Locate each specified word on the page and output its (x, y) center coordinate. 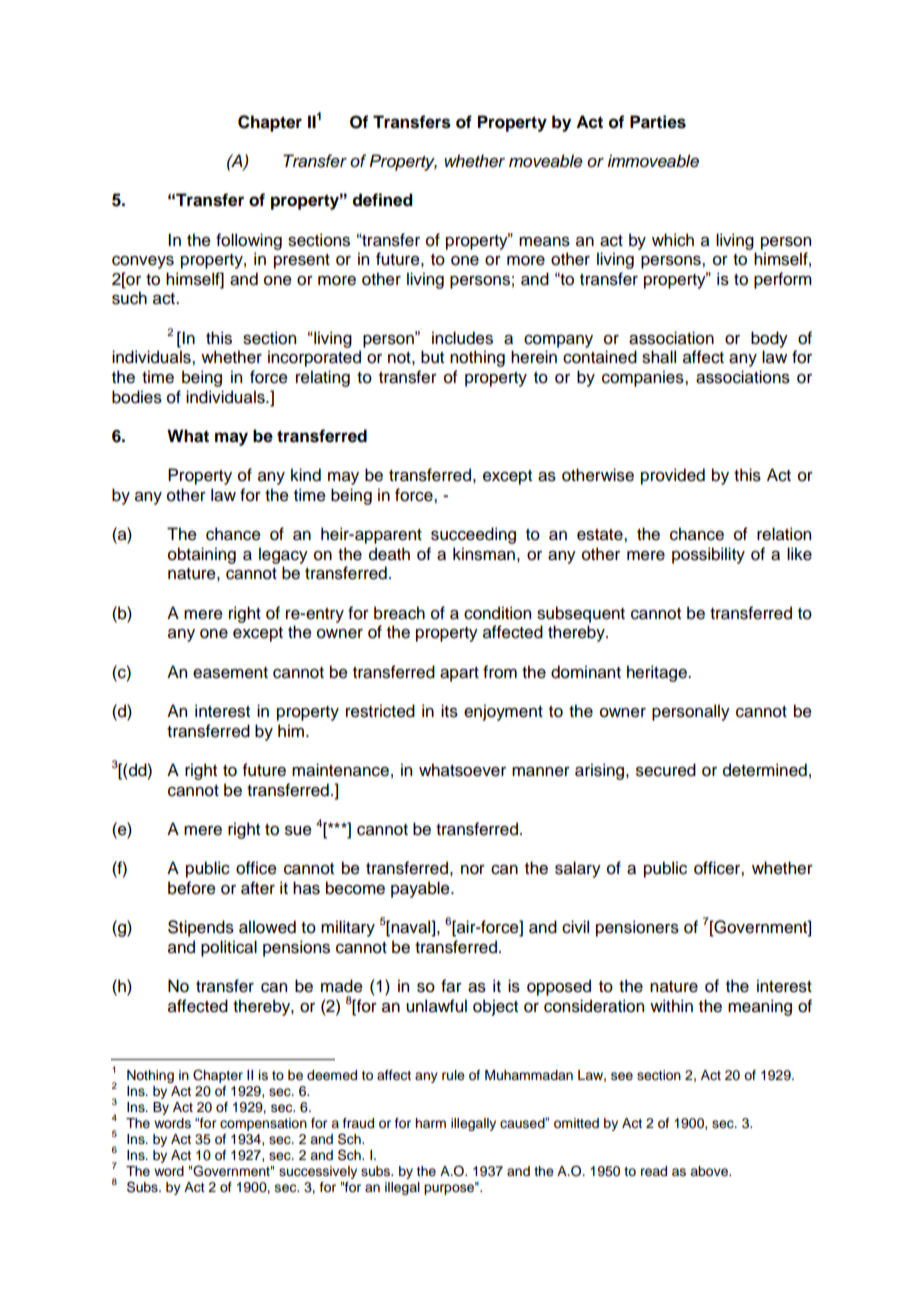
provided (673, 476)
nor (473, 870)
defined (382, 200)
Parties (658, 122)
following (249, 241)
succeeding (473, 535)
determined (765, 770)
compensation (263, 1124)
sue (298, 831)
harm (430, 1123)
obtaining (202, 555)
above (710, 1171)
